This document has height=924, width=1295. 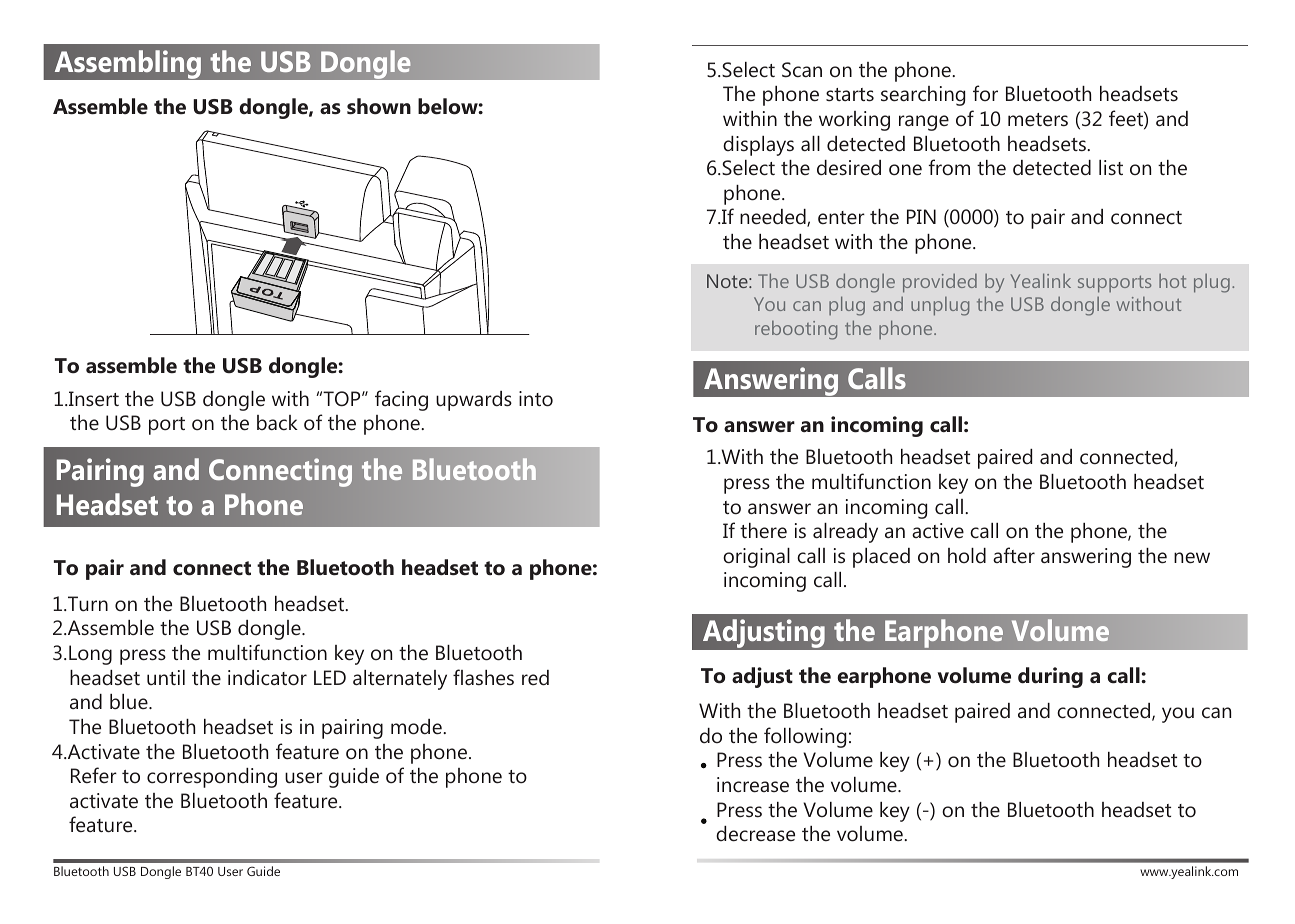 I want to click on active, so click(x=938, y=530).
